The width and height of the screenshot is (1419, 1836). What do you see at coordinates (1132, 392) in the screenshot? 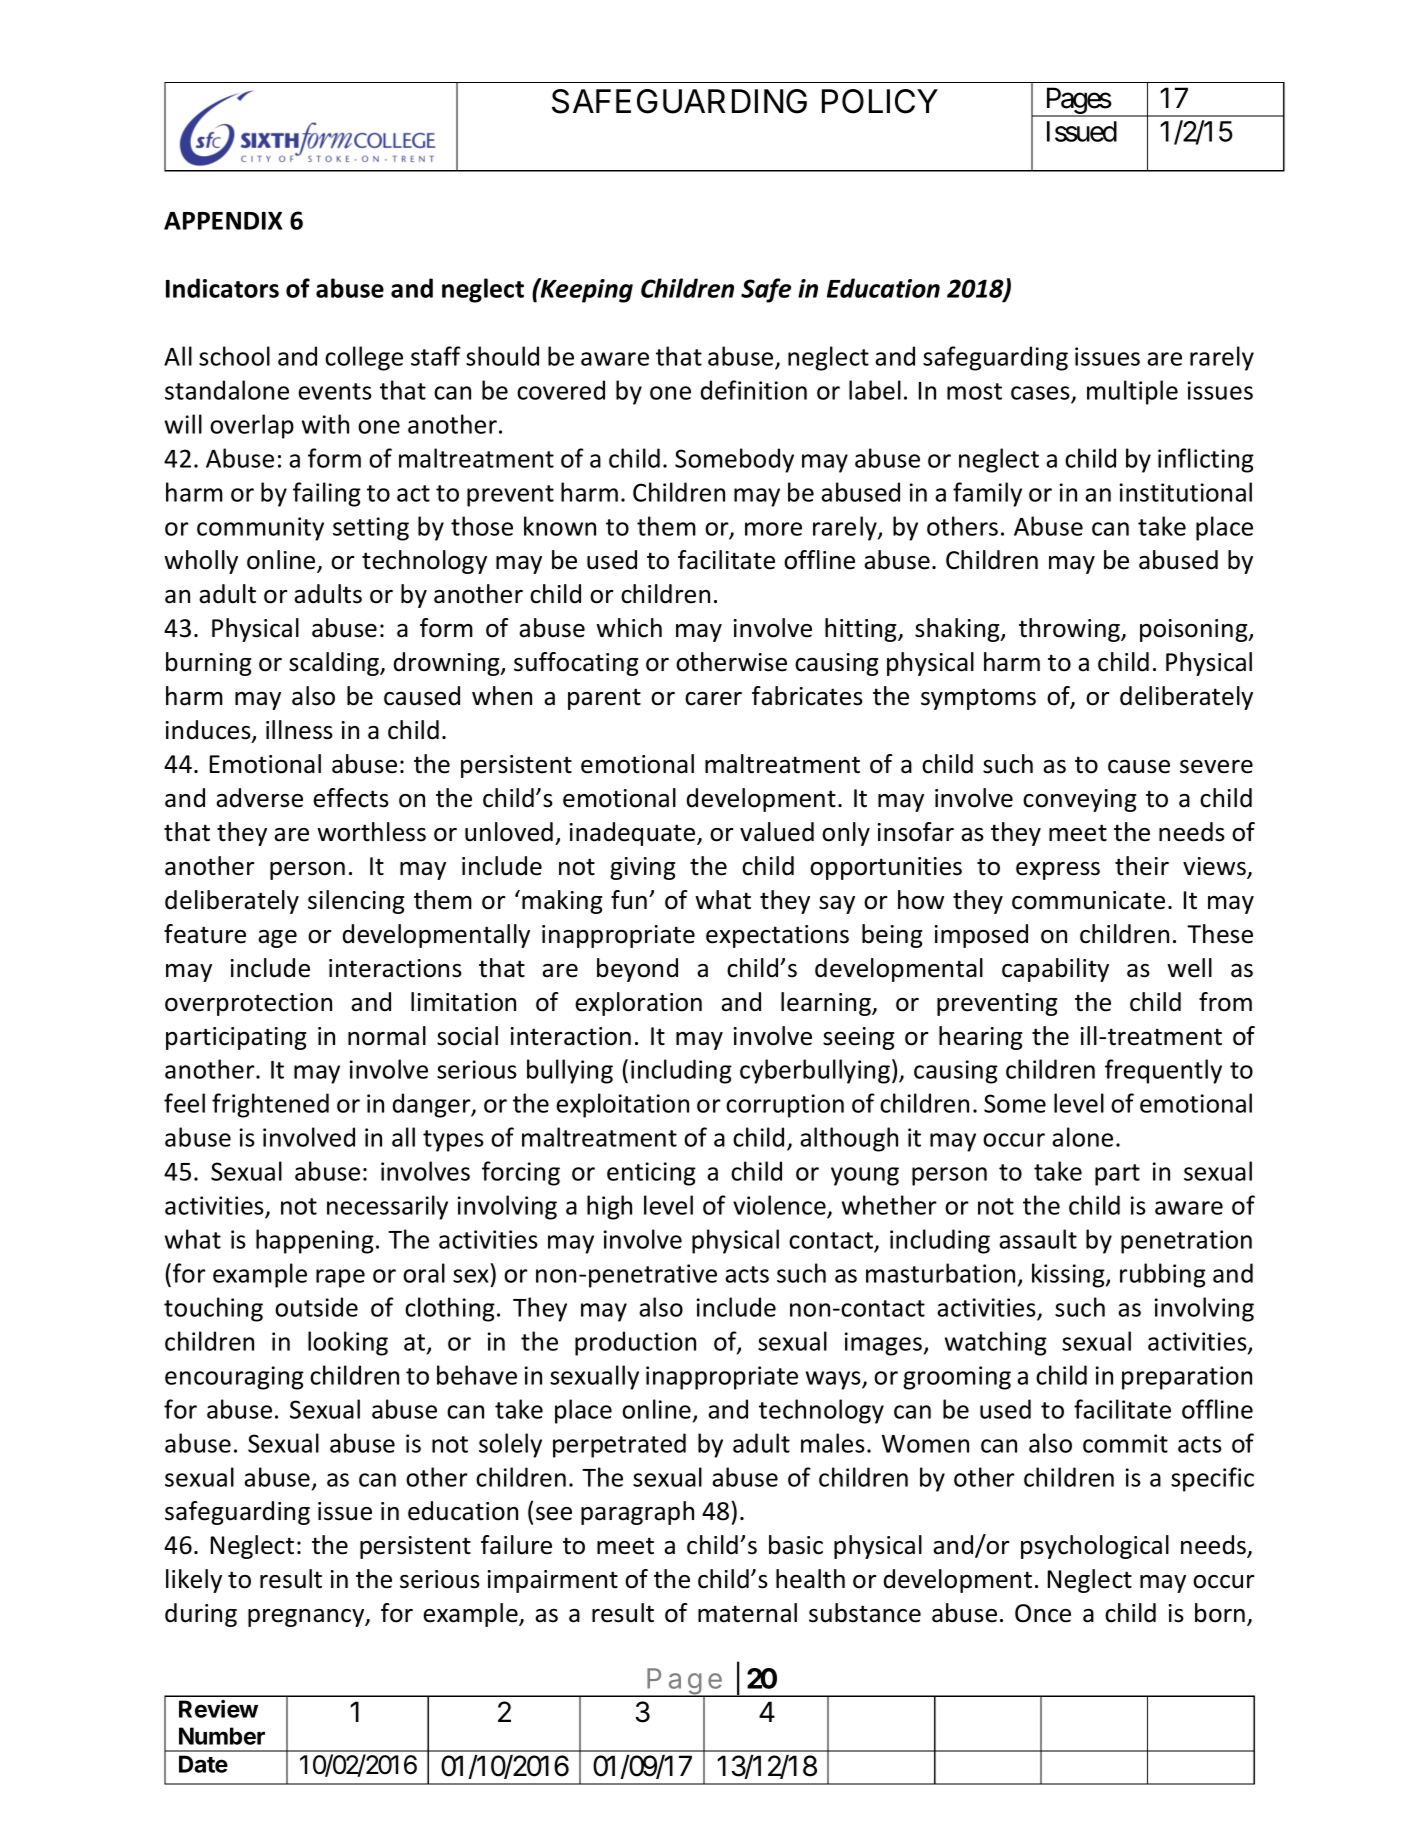
I see `multiple` at bounding box center [1132, 392].
